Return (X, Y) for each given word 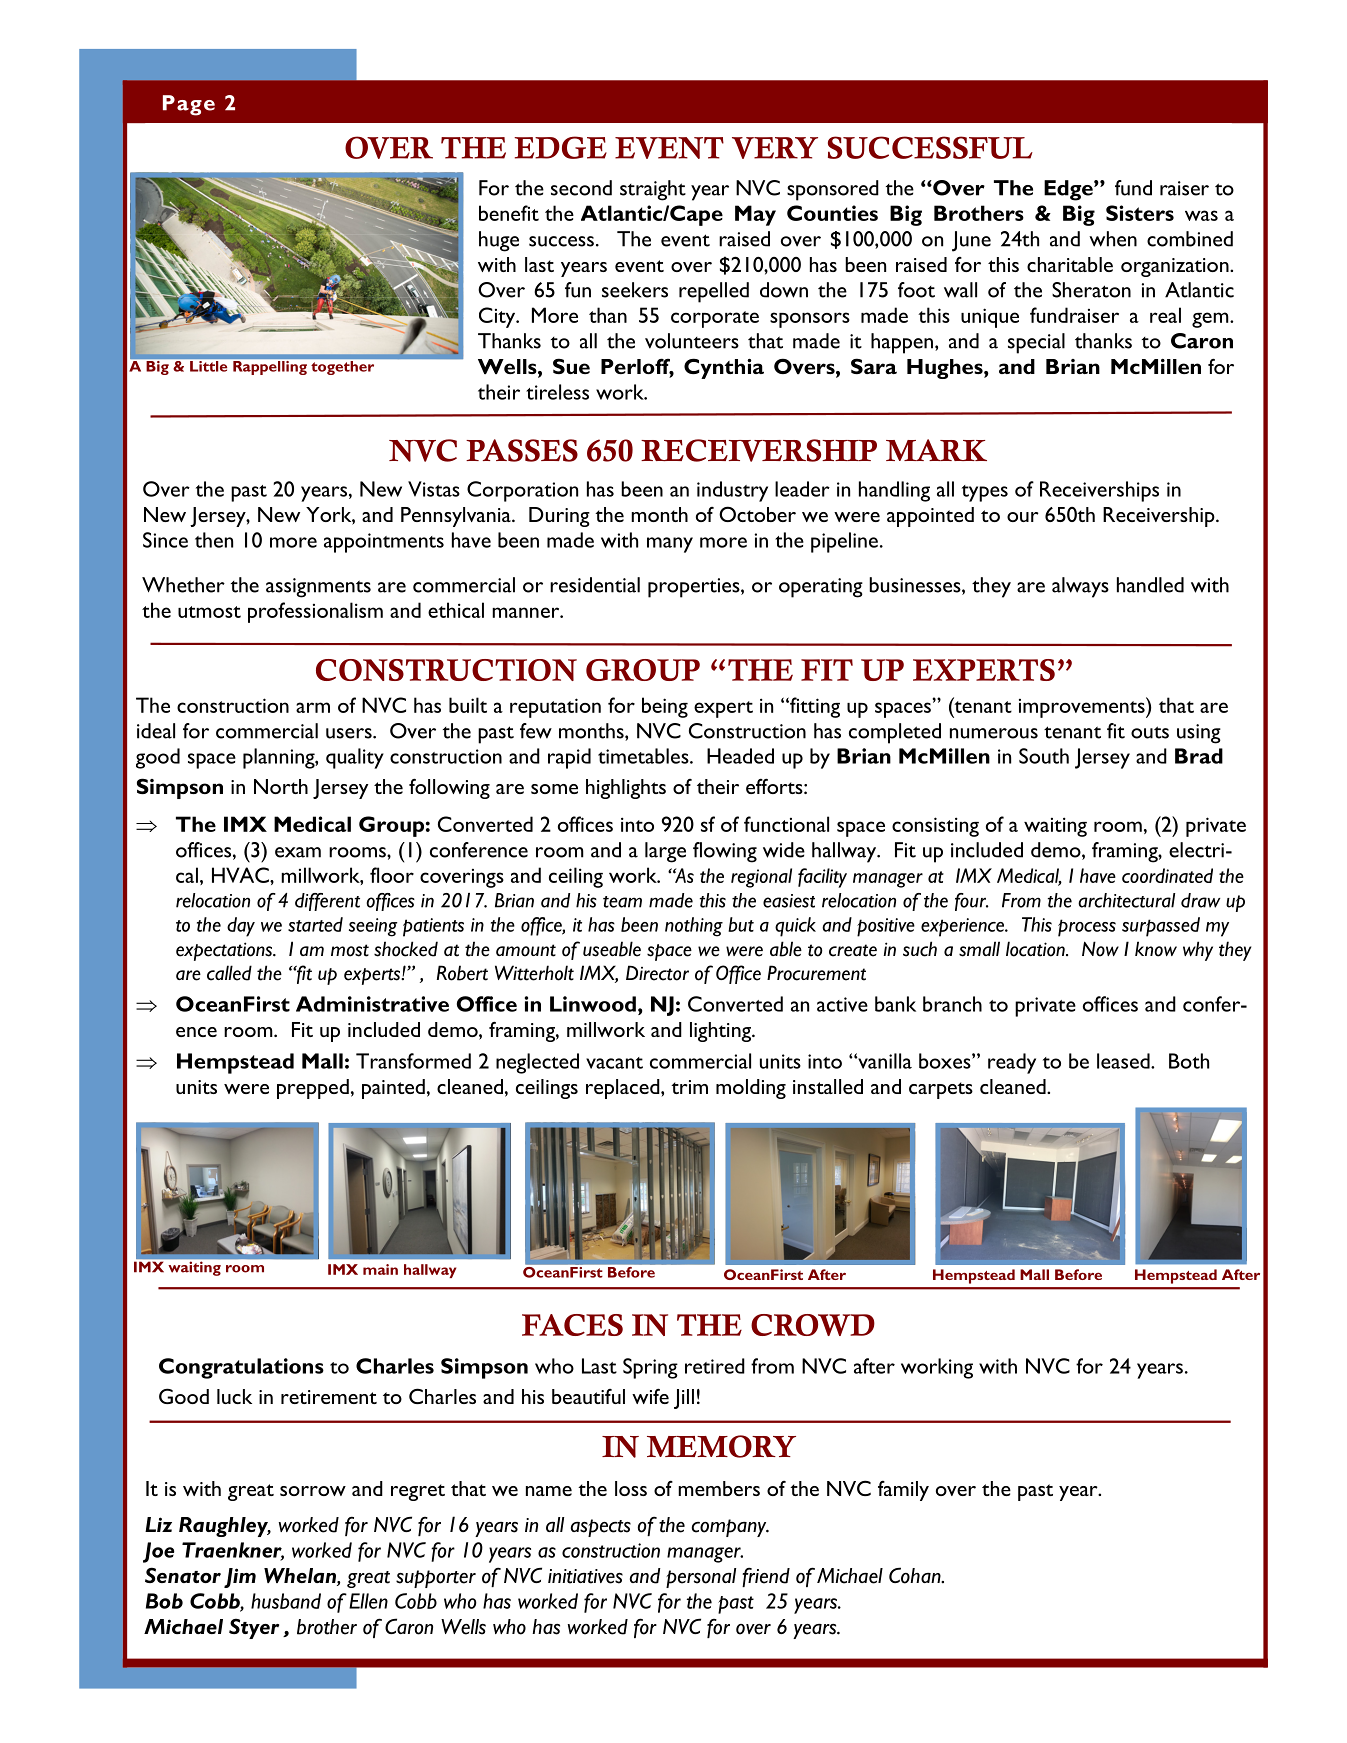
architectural (1126, 900)
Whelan (301, 1577)
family (903, 1490)
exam (298, 852)
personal (701, 1578)
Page (189, 105)
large (665, 852)
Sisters (1140, 213)
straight (653, 190)
